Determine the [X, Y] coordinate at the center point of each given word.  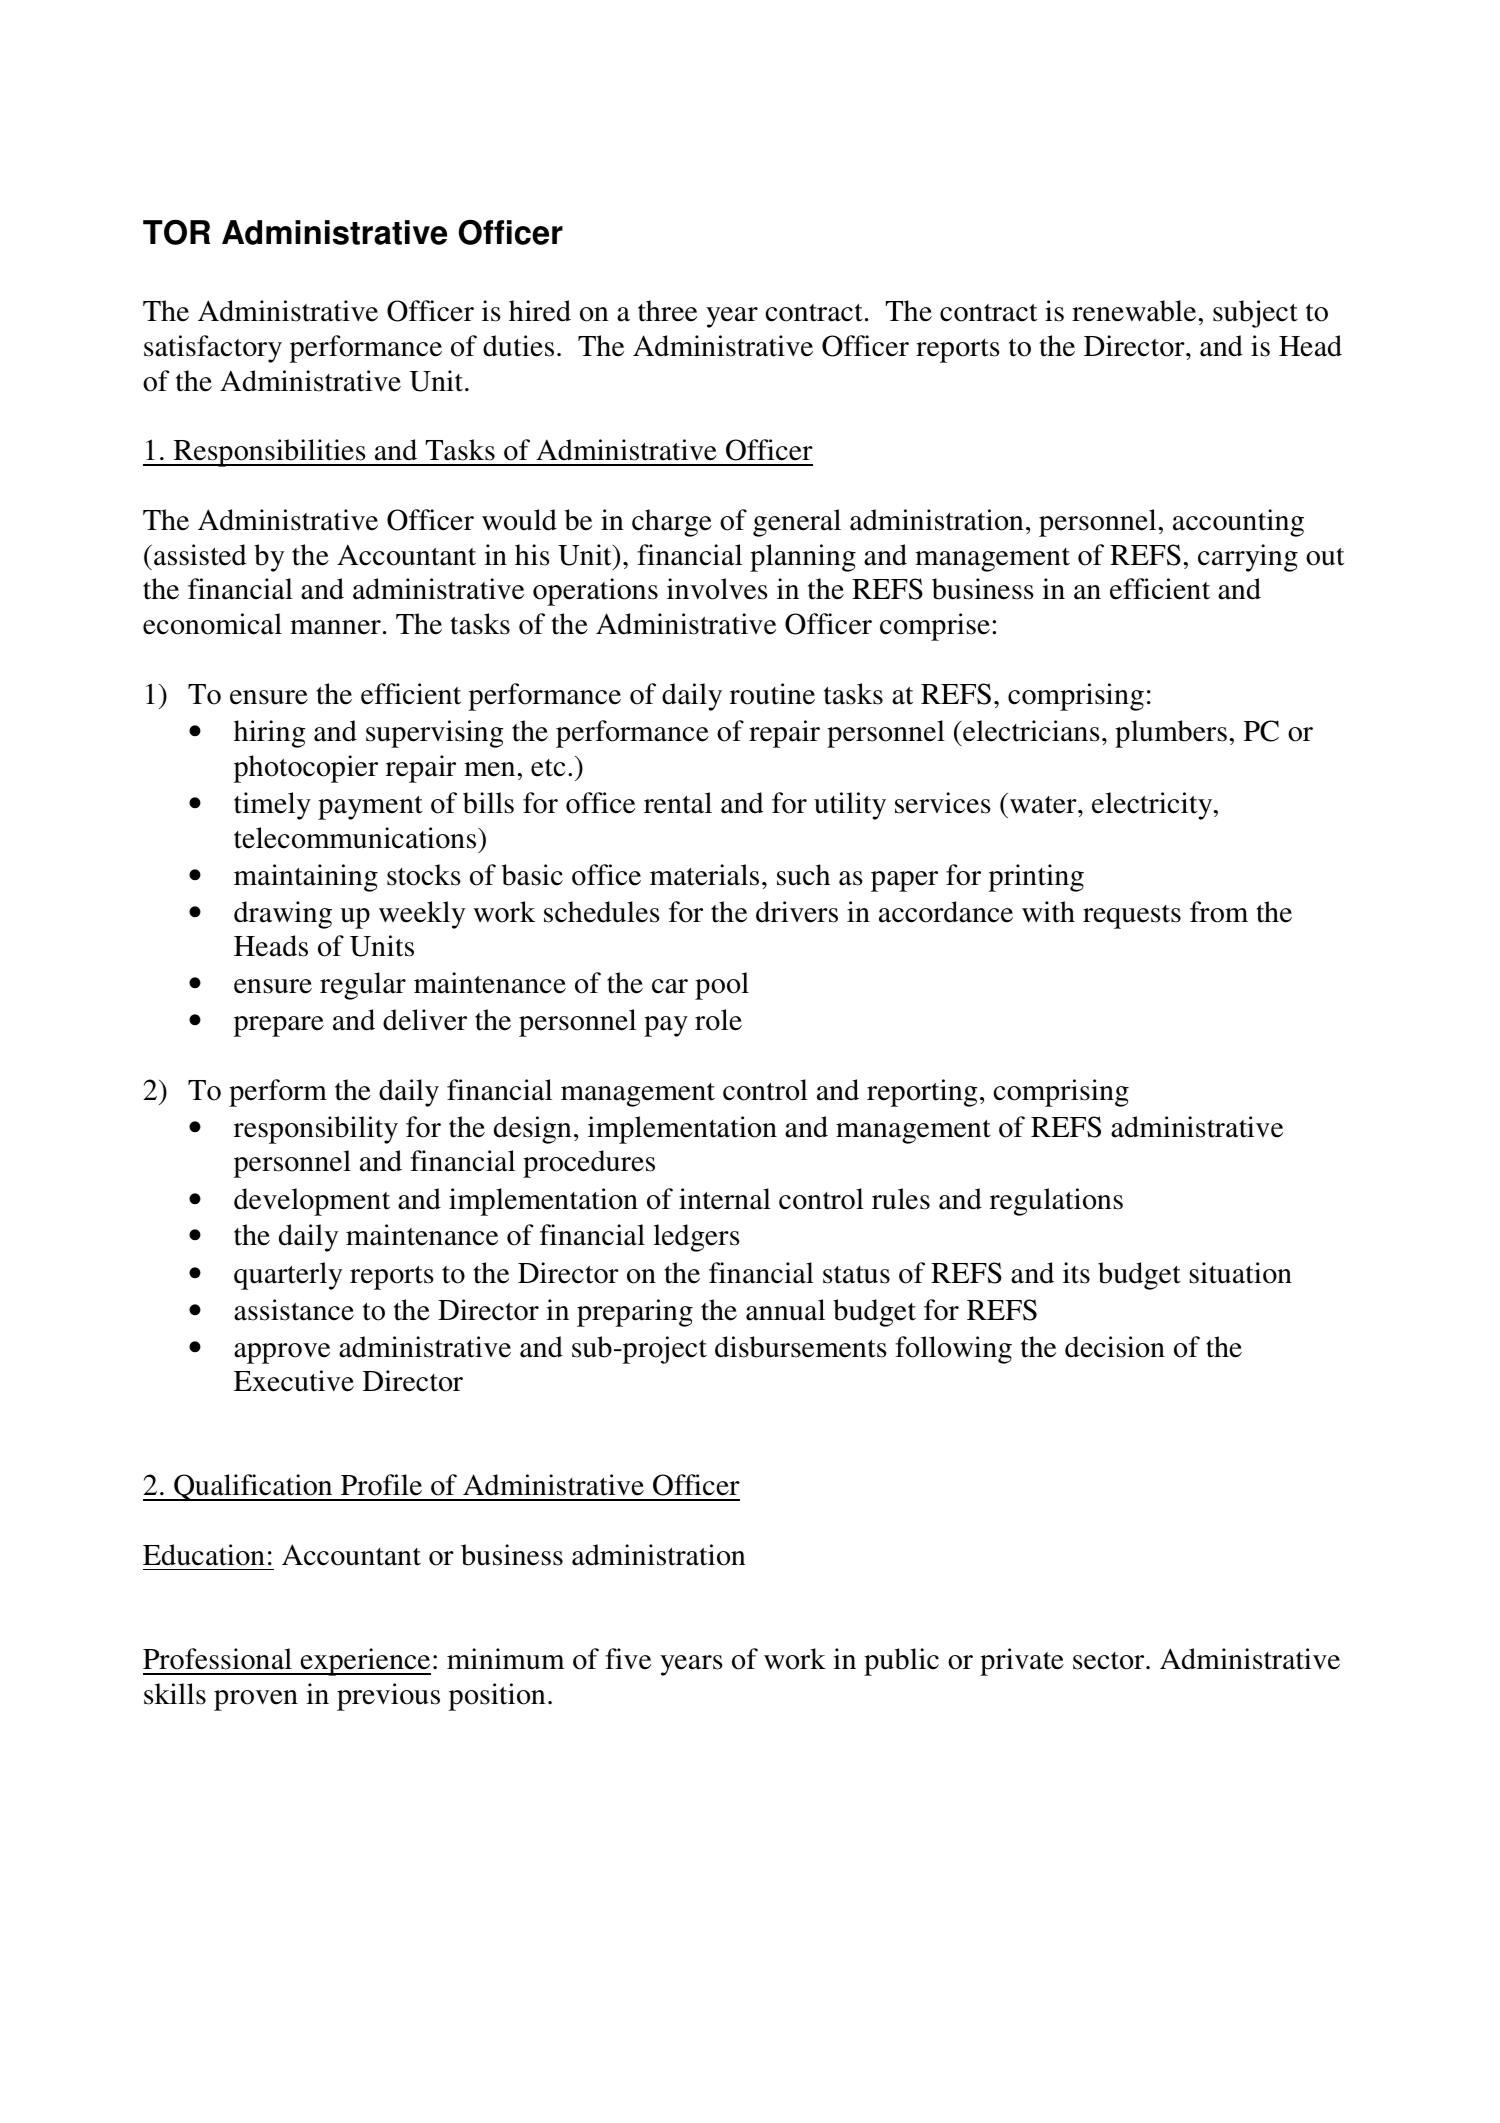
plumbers [1171, 734]
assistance [294, 1310]
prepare [278, 1026]
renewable [1134, 311]
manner [335, 627]
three [667, 311]
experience [364, 1662]
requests [1132, 917]
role [718, 1020]
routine [772, 694]
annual [785, 1310]
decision [1115, 1347]
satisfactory [213, 349]
